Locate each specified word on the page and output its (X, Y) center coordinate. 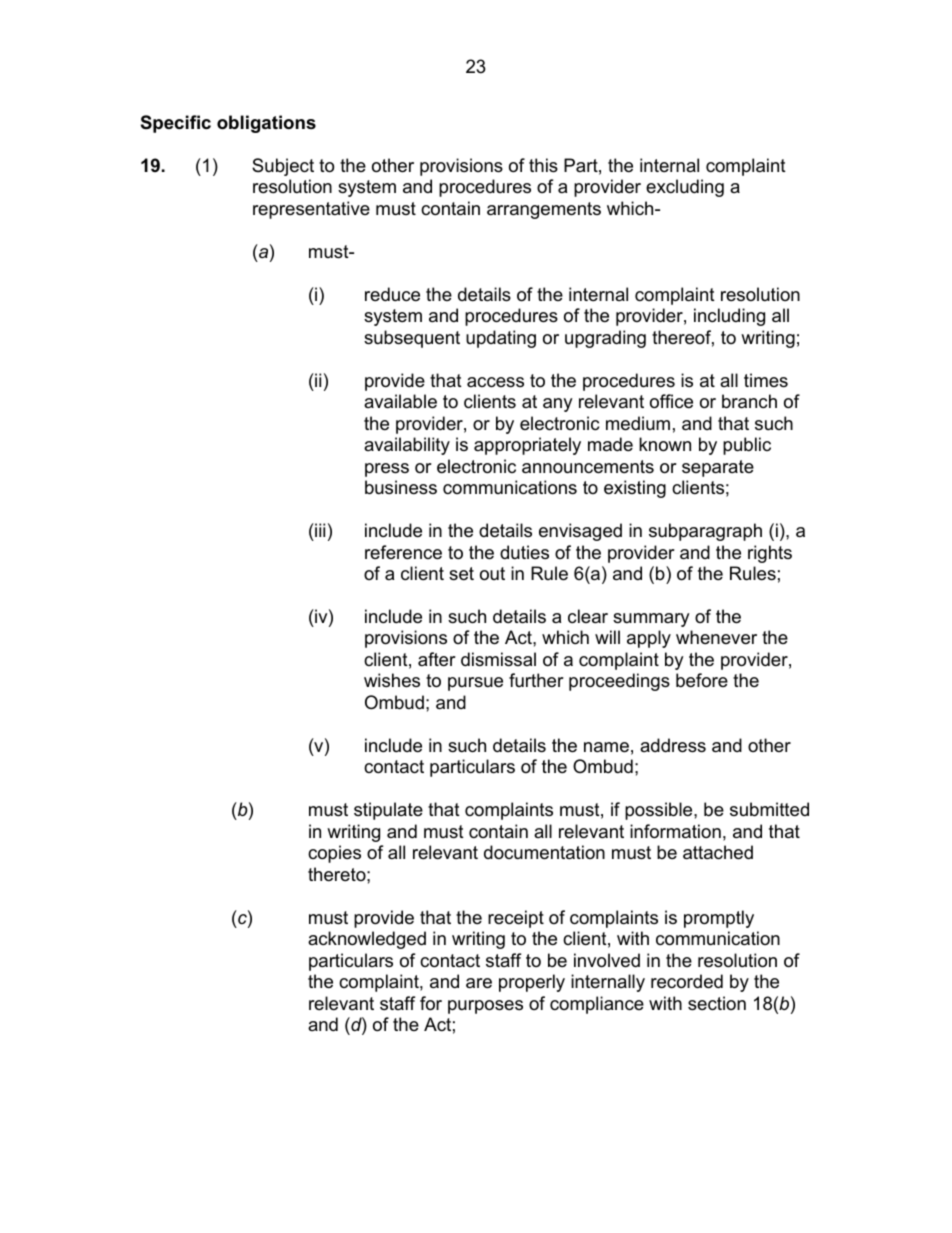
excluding (685, 188)
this (543, 165)
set (461, 574)
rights (770, 554)
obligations (266, 124)
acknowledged (367, 940)
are (479, 983)
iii (319, 530)
